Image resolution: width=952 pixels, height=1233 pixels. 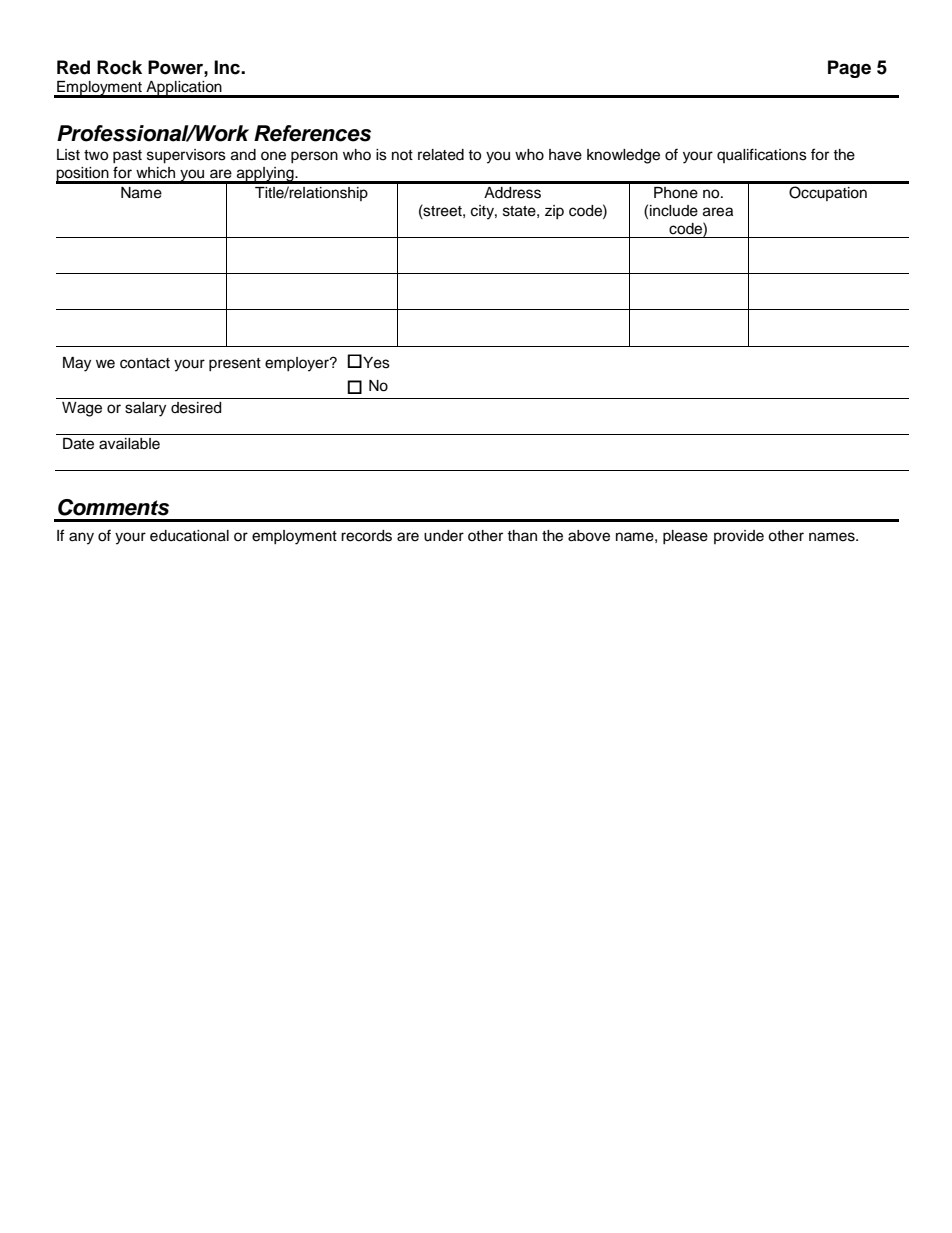 I want to click on References, so click(x=312, y=133).
